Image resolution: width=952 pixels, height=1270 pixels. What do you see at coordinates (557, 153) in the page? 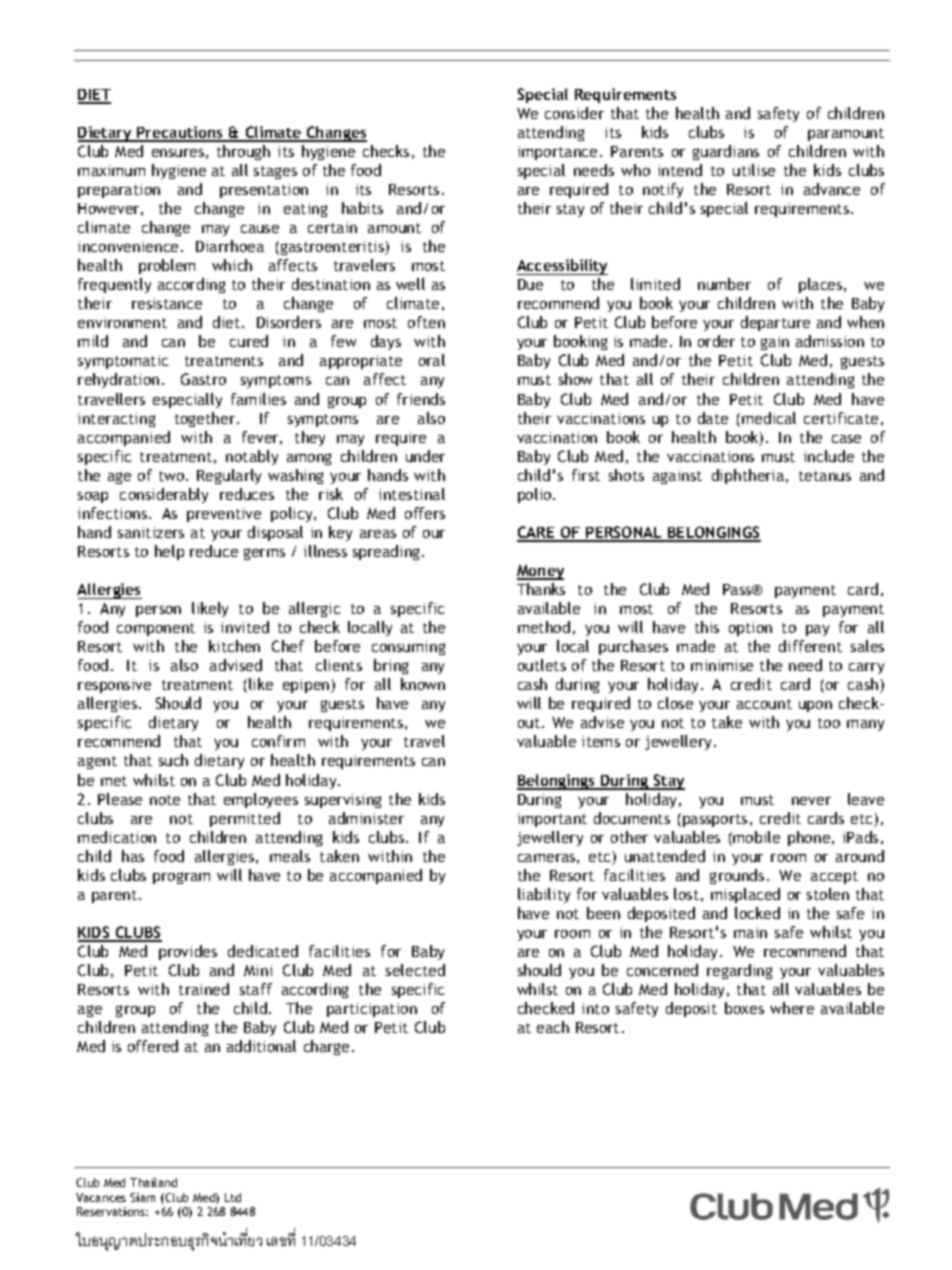
I see `importance` at bounding box center [557, 153].
